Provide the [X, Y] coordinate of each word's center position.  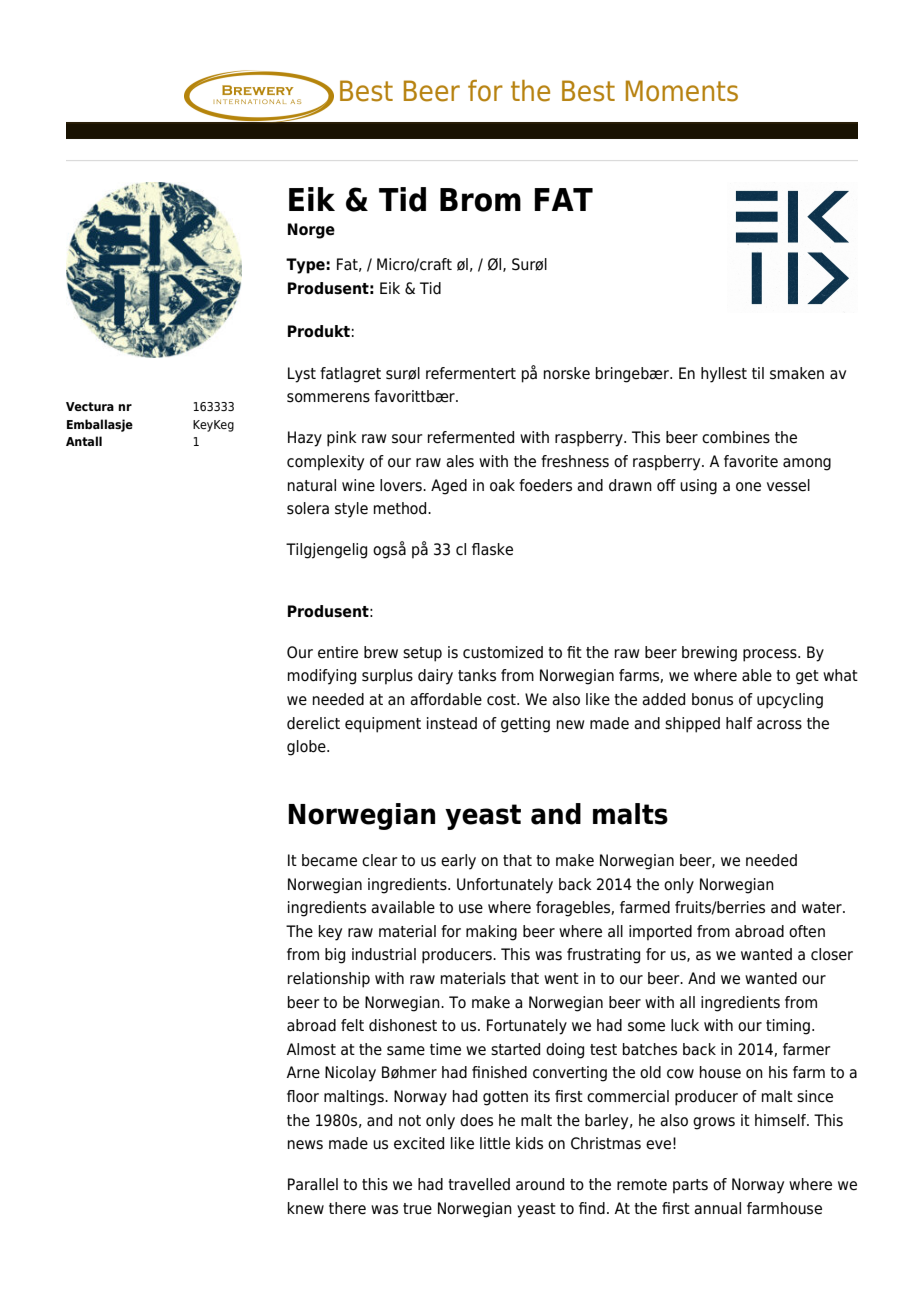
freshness [575, 461]
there [347, 1208]
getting [525, 725]
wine [358, 485]
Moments [682, 91]
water [823, 908]
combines [736, 437]
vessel [788, 485]
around [540, 1184]
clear [380, 860]
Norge [311, 231]
